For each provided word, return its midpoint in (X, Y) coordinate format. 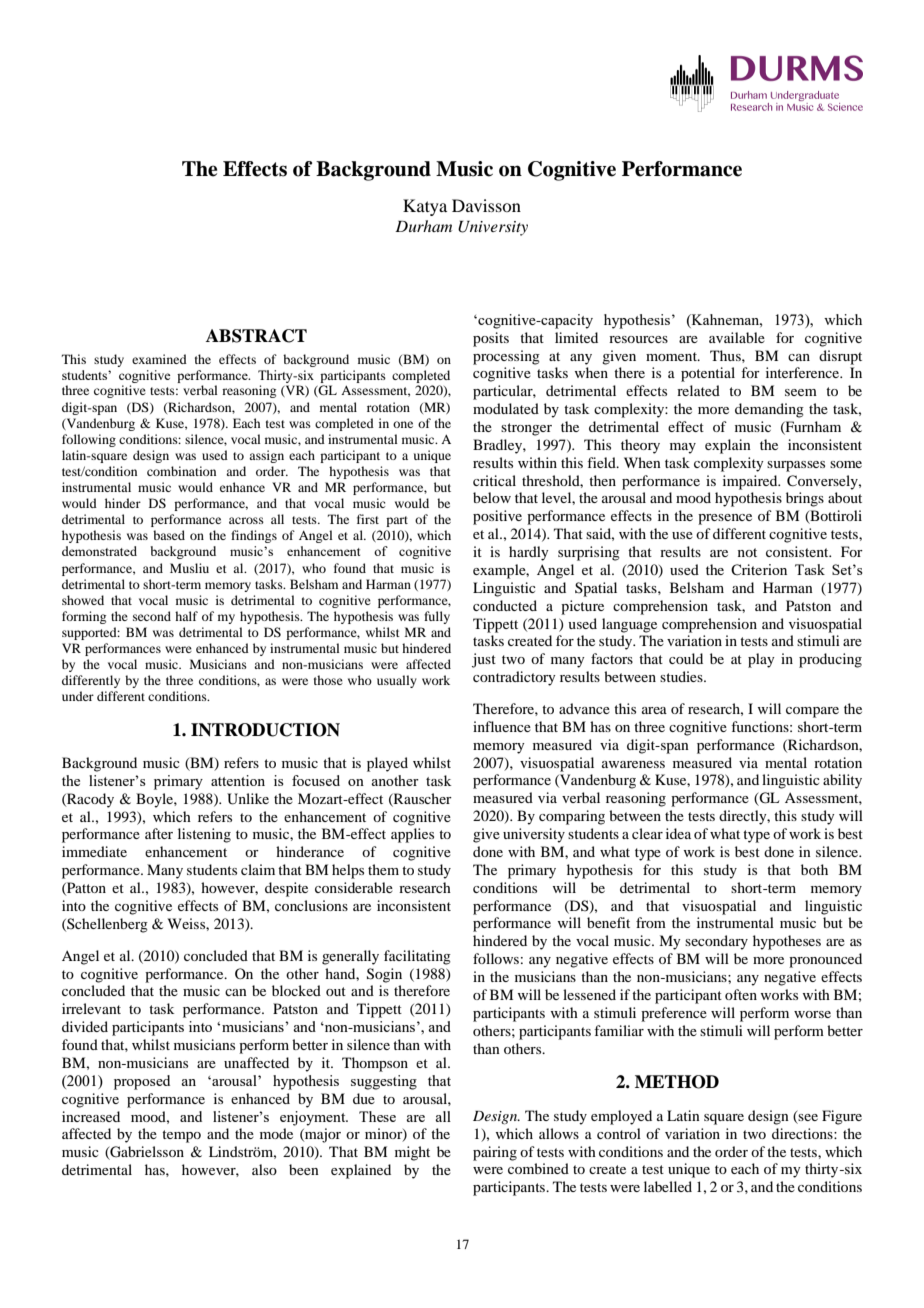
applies (412, 835)
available (737, 337)
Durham (423, 226)
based (169, 535)
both (814, 869)
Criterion (759, 569)
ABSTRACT (256, 336)
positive (497, 517)
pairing (495, 1153)
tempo (181, 1136)
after (159, 833)
